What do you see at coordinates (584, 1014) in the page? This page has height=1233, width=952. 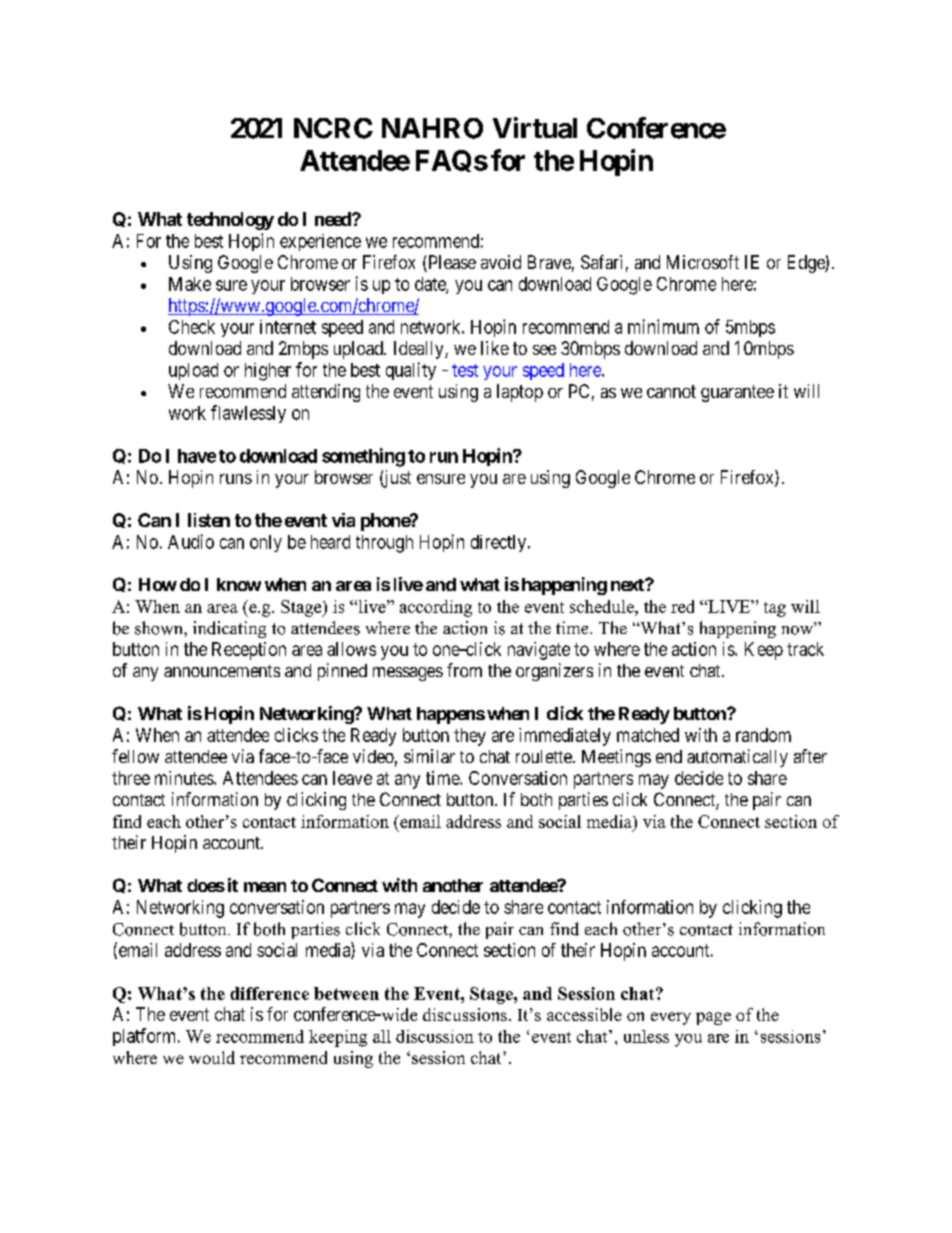 I see `accessible` at bounding box center [584, 1014].
